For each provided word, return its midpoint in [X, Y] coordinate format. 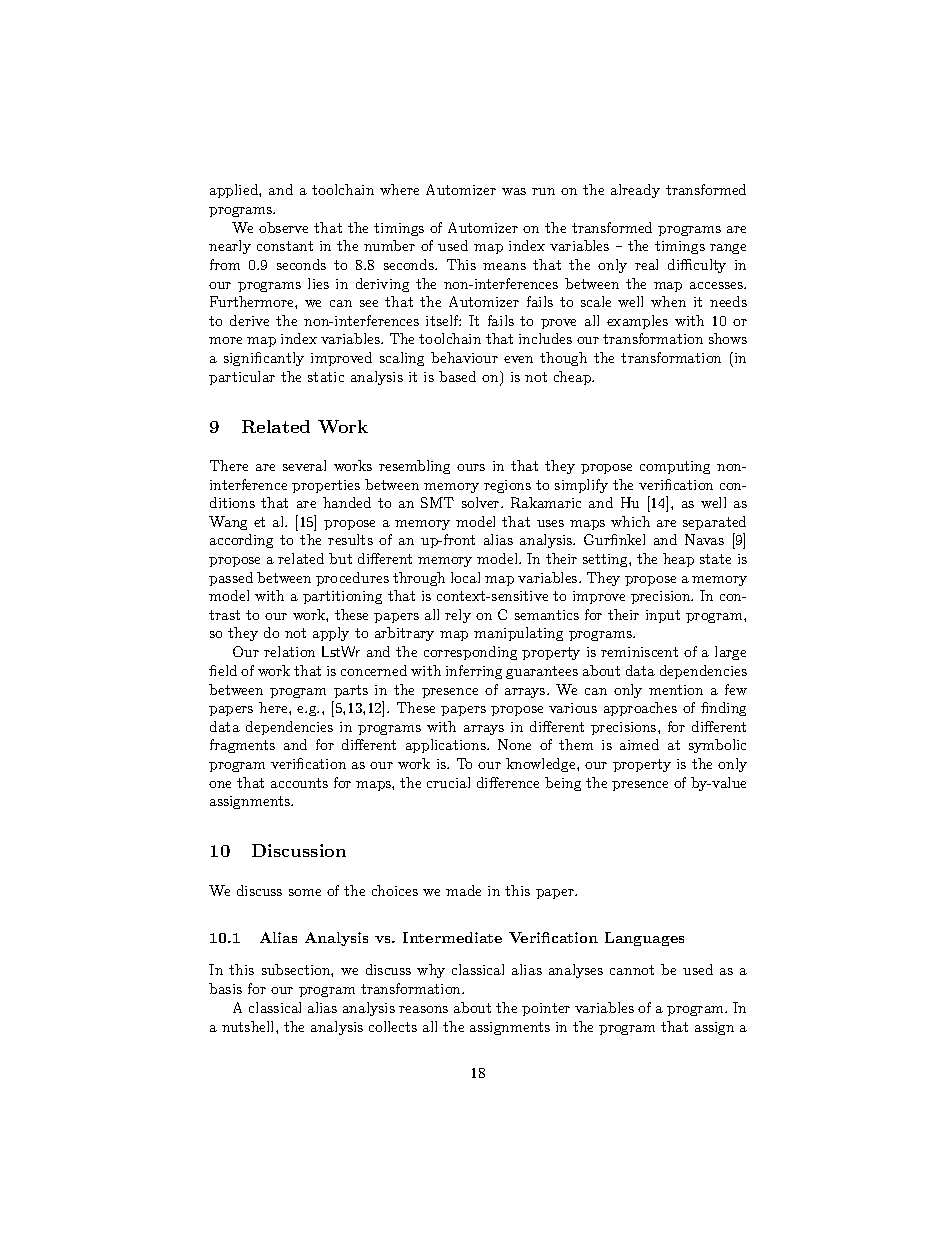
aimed [639, 744]
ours [471, 467]
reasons [423, 1009]
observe [283, 227]
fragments [242, 746]
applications [447, 746]
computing [675, 467]
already [635, 191]
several [304, 465]
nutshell [249, 1026]
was [514, 191]
